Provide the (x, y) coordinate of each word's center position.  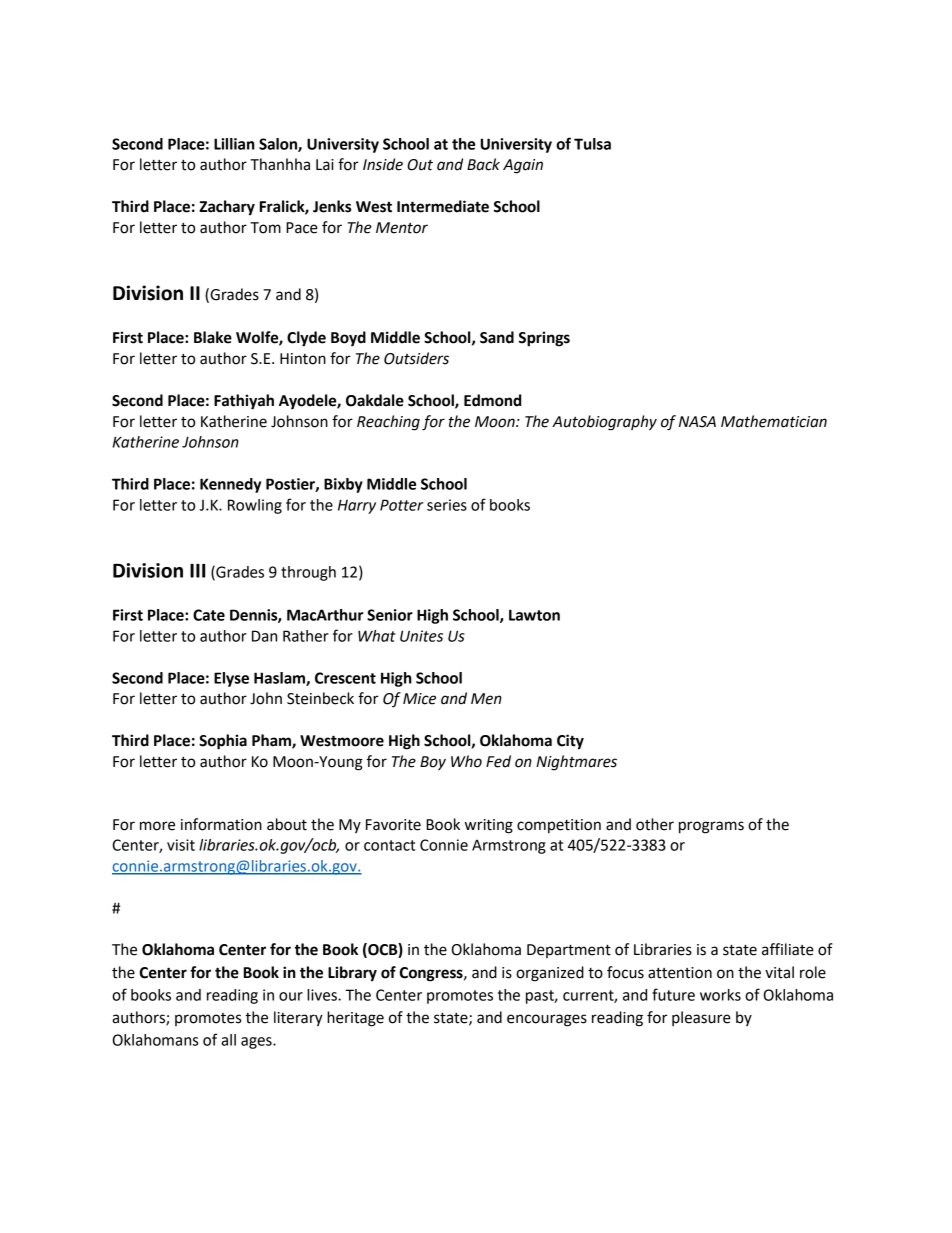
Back (483, 164)
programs (711, 827)
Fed (498, 761)
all (228, 1040)
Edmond (492, 400)
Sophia (223, 742)
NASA (697, 422)
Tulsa (592, 144)
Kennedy (230, 485)
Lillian (234, 144)
